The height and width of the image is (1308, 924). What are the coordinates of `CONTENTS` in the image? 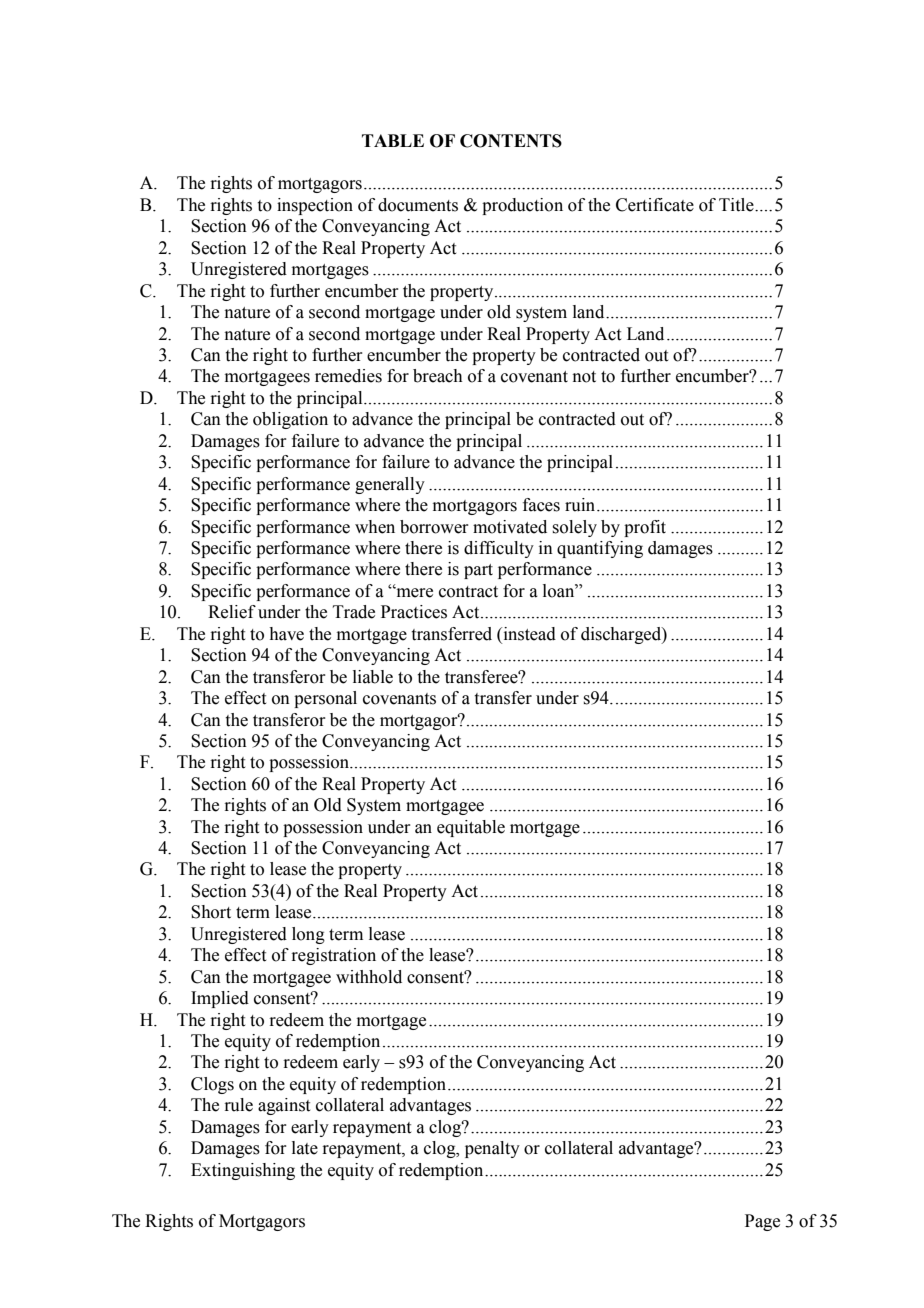 It's located at (511, 141).
